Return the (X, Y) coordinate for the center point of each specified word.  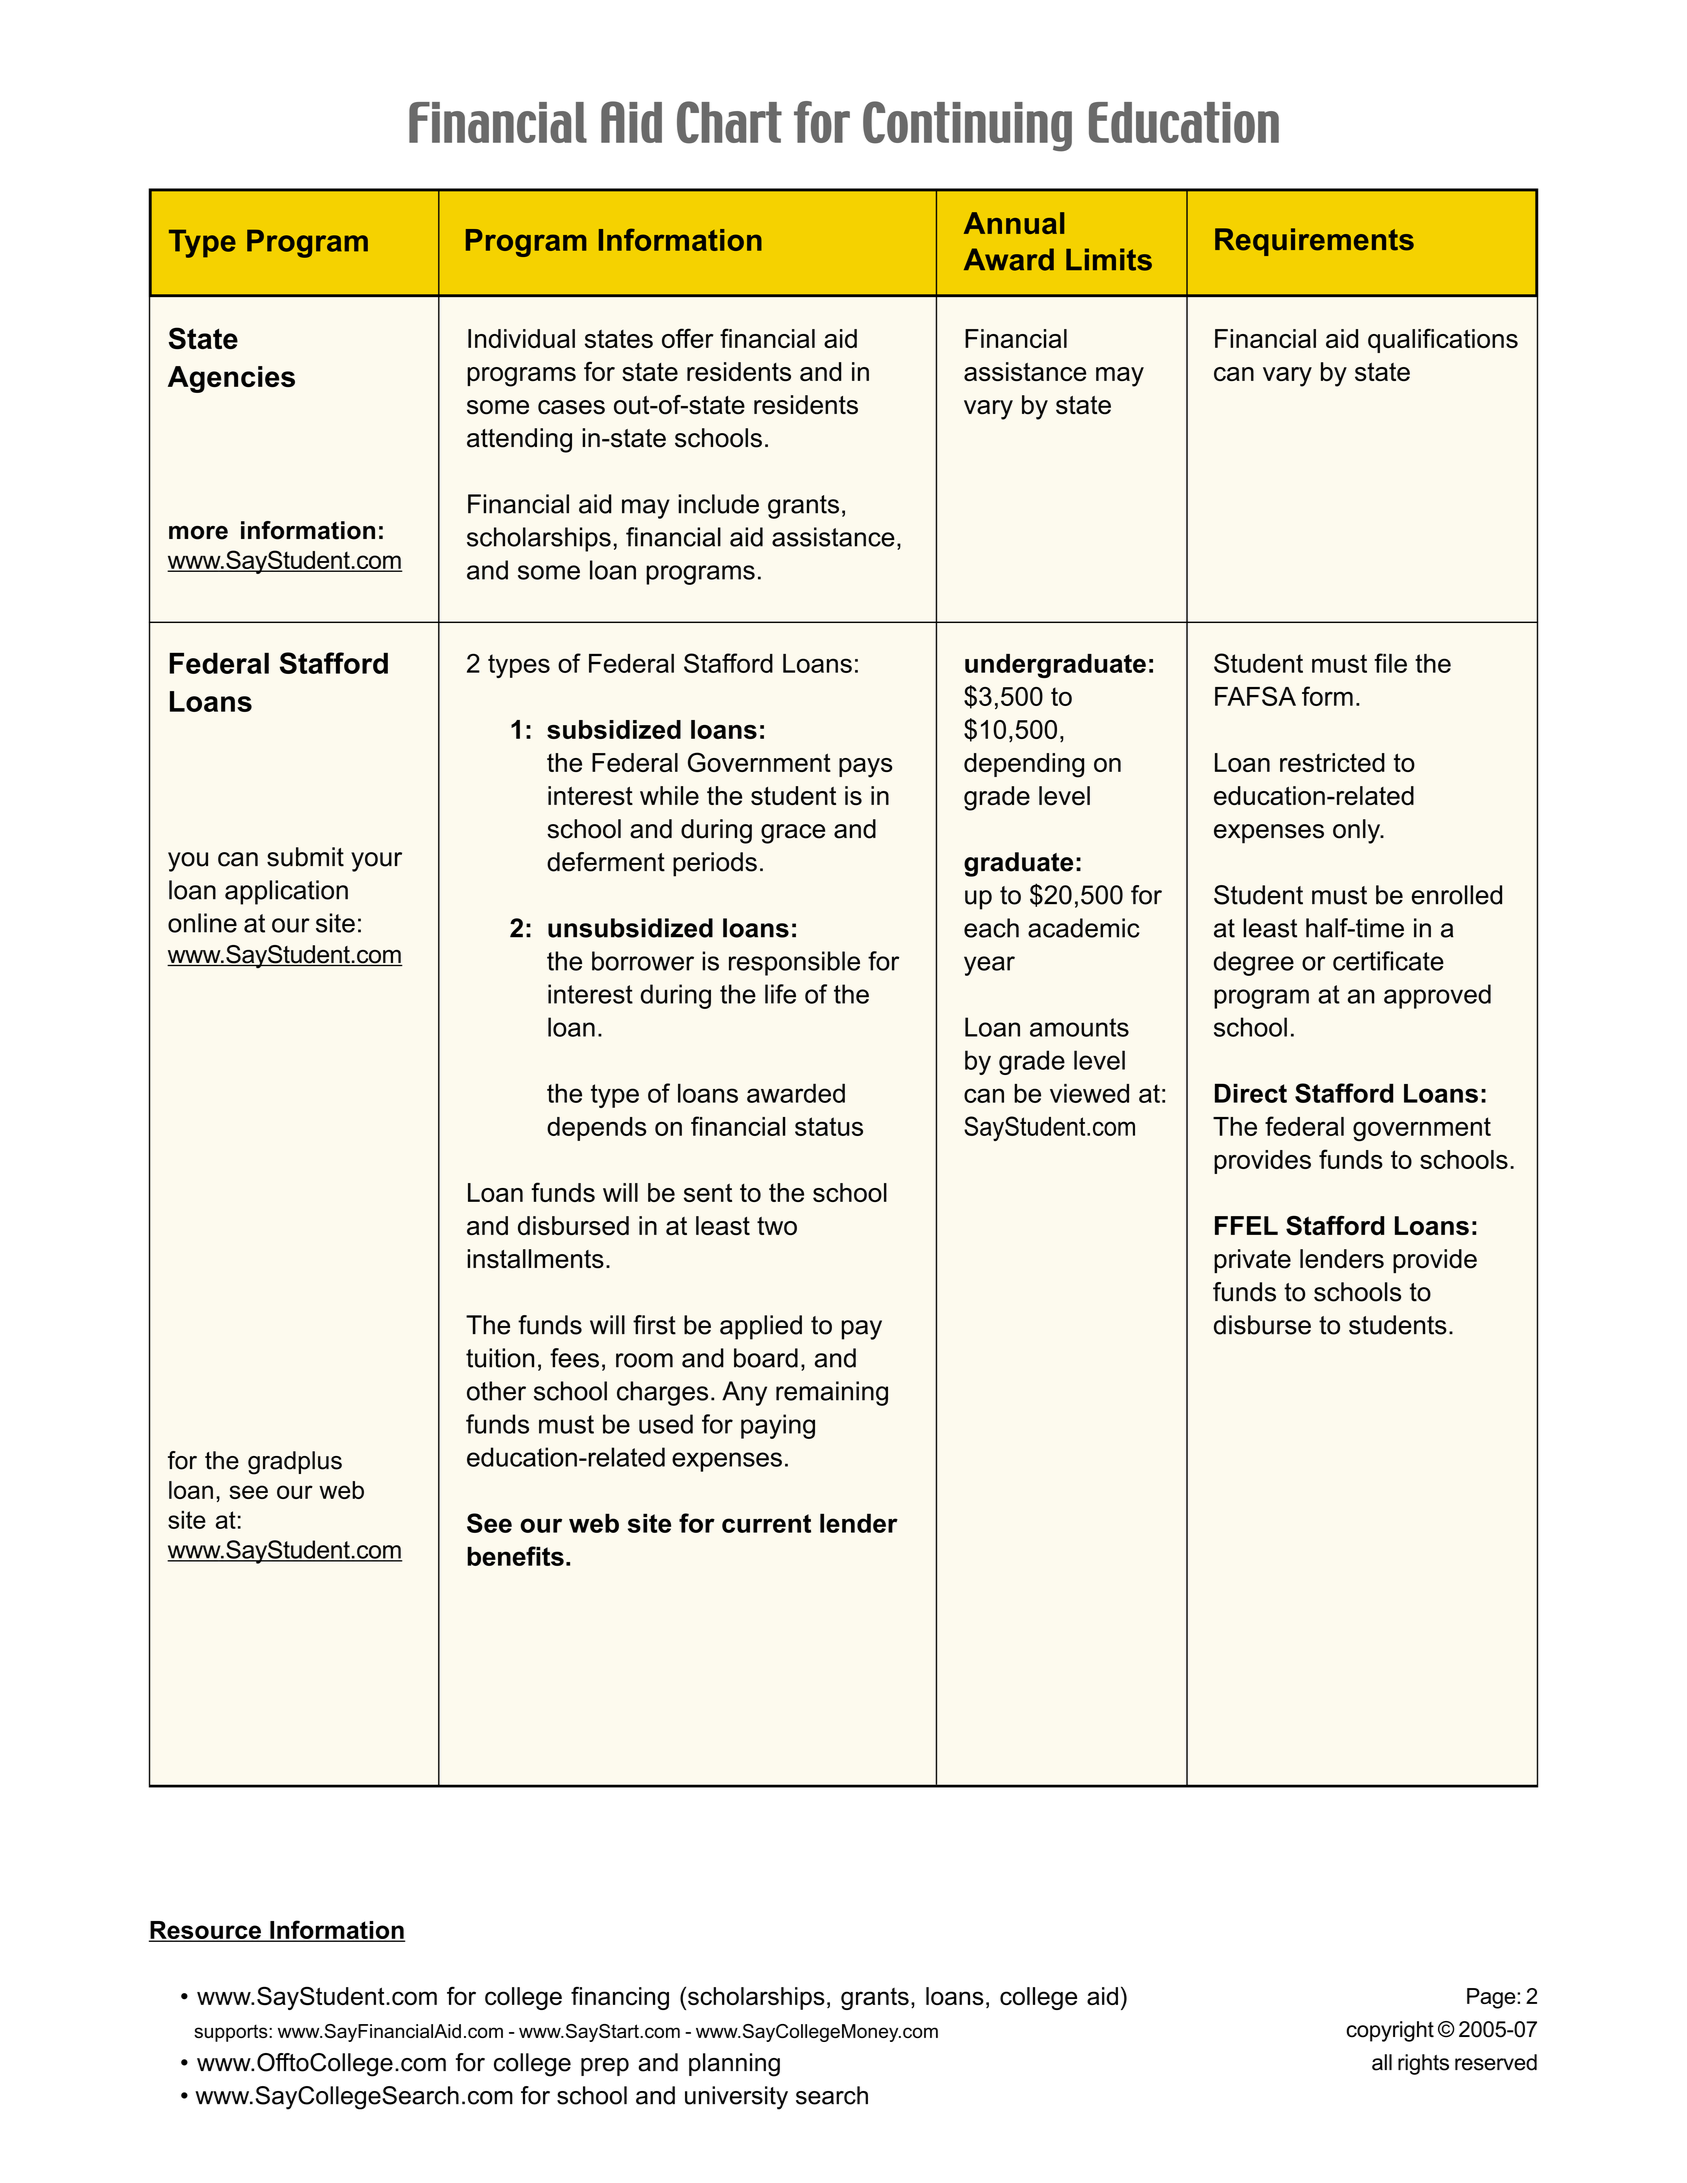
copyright (1390, 2031)
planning (734, 2065)
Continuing (967, 126)
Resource (206, 1931)
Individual (521, 338)
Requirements (1314, 242)
